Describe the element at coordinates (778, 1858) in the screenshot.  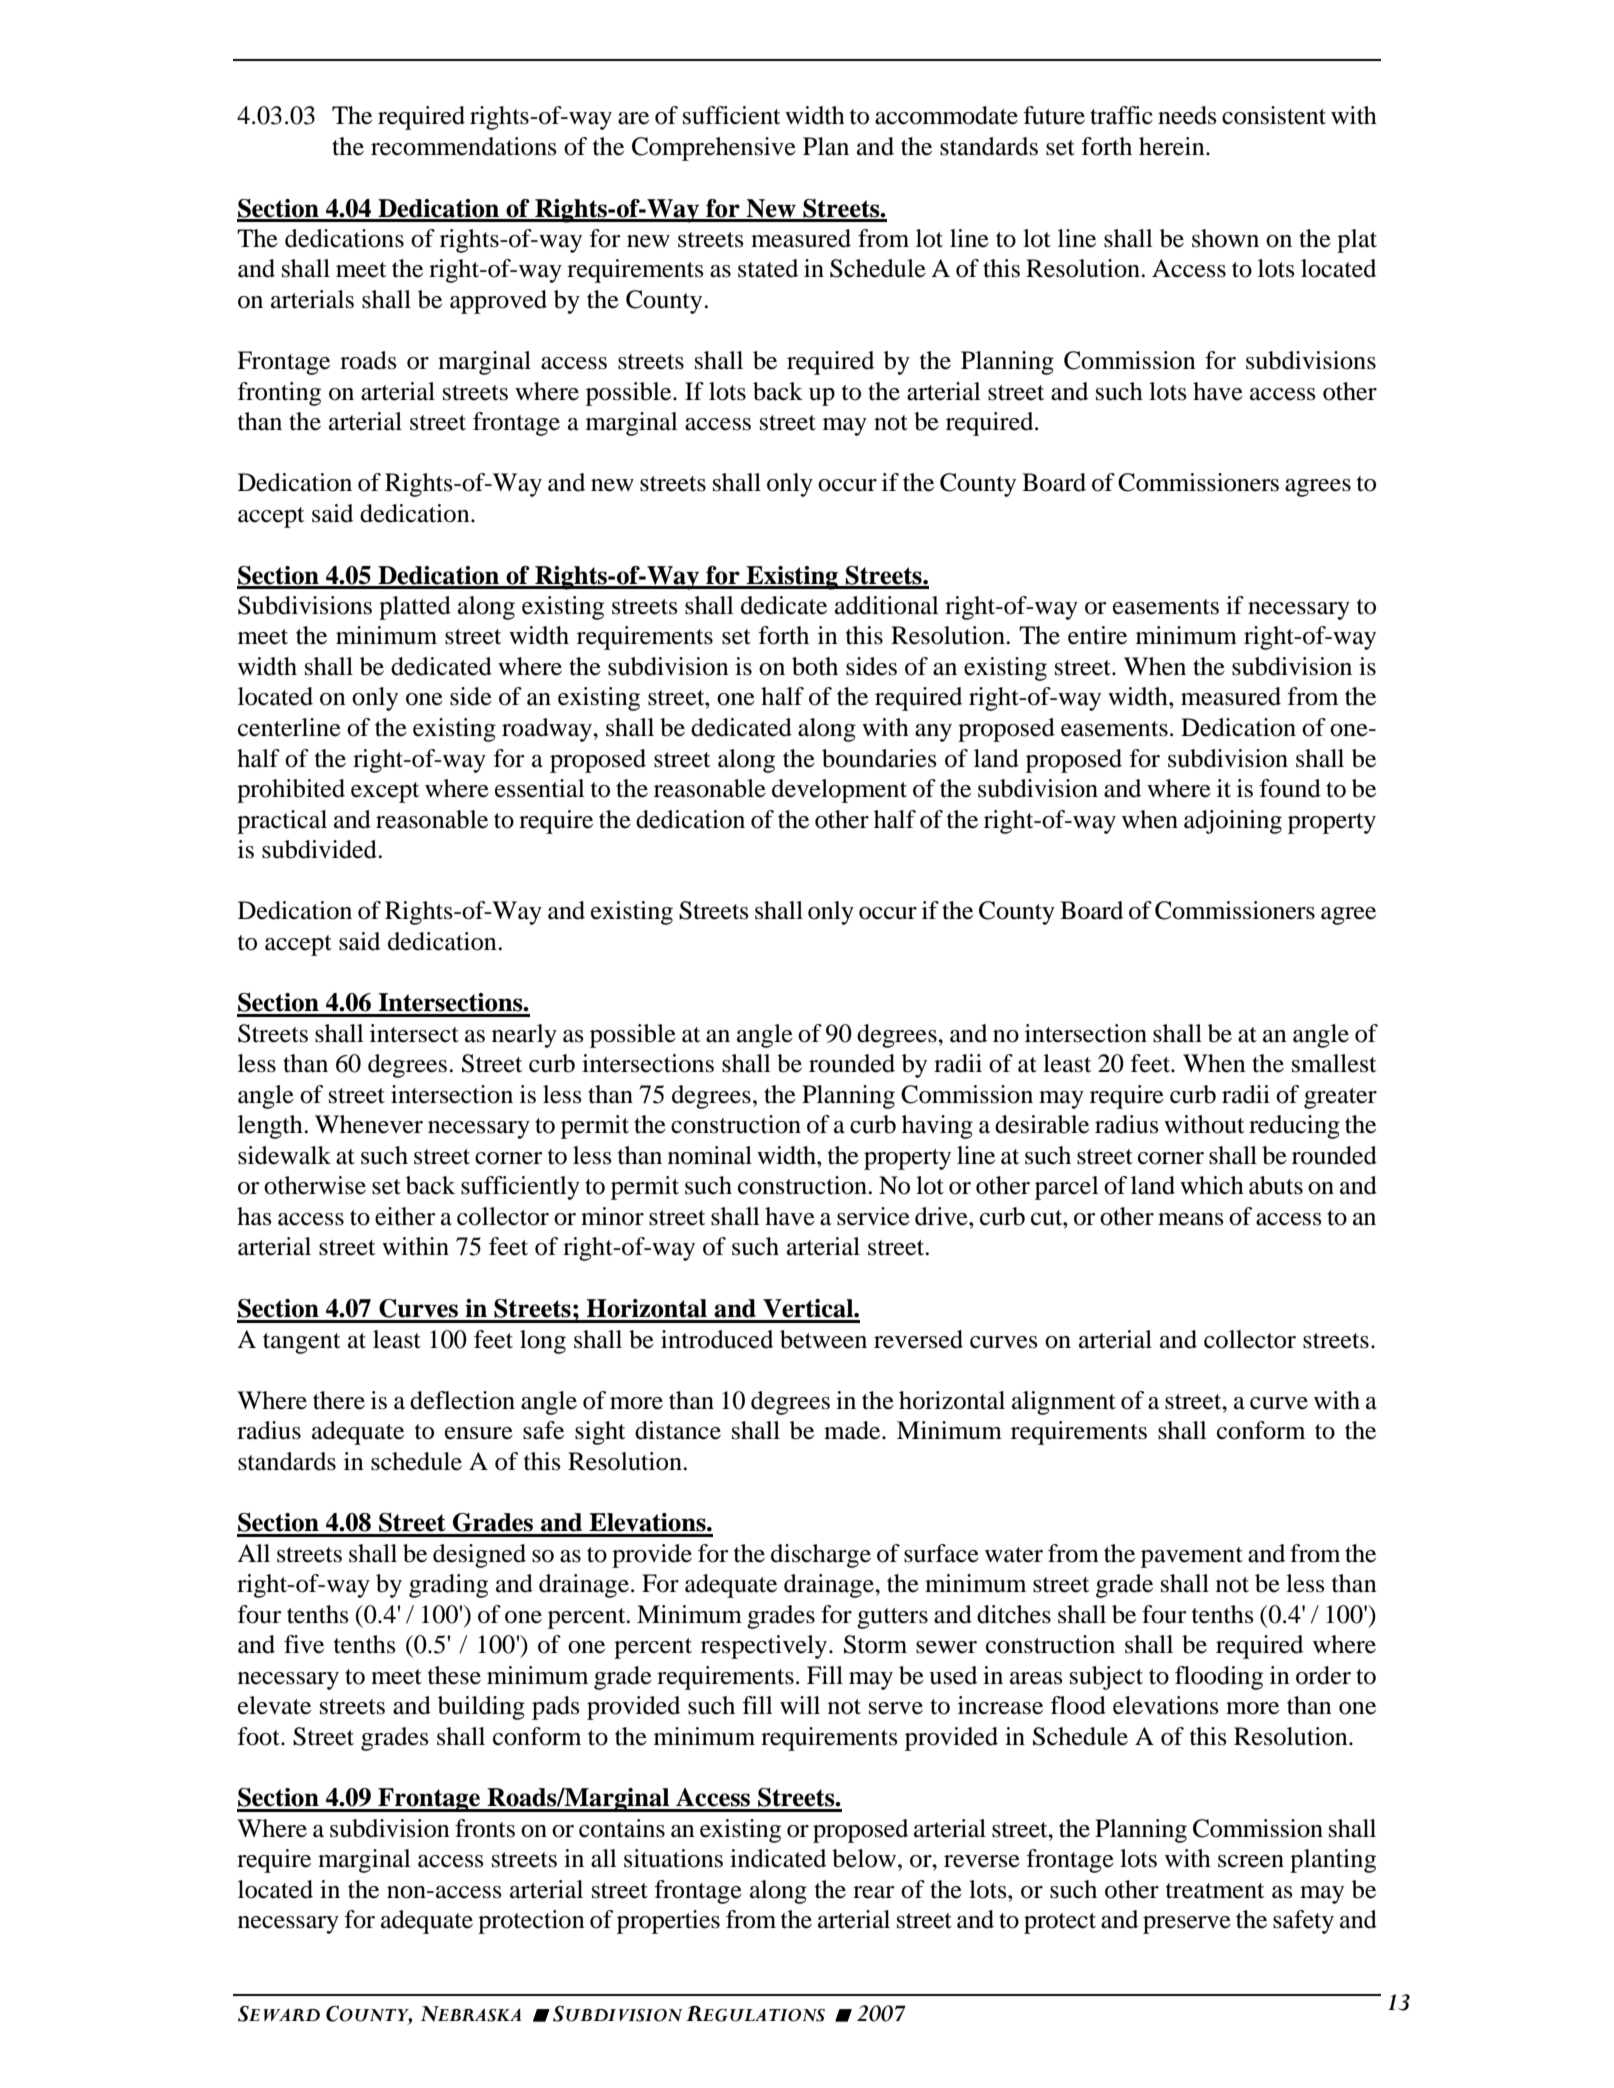
I see `indicated` at that location.
